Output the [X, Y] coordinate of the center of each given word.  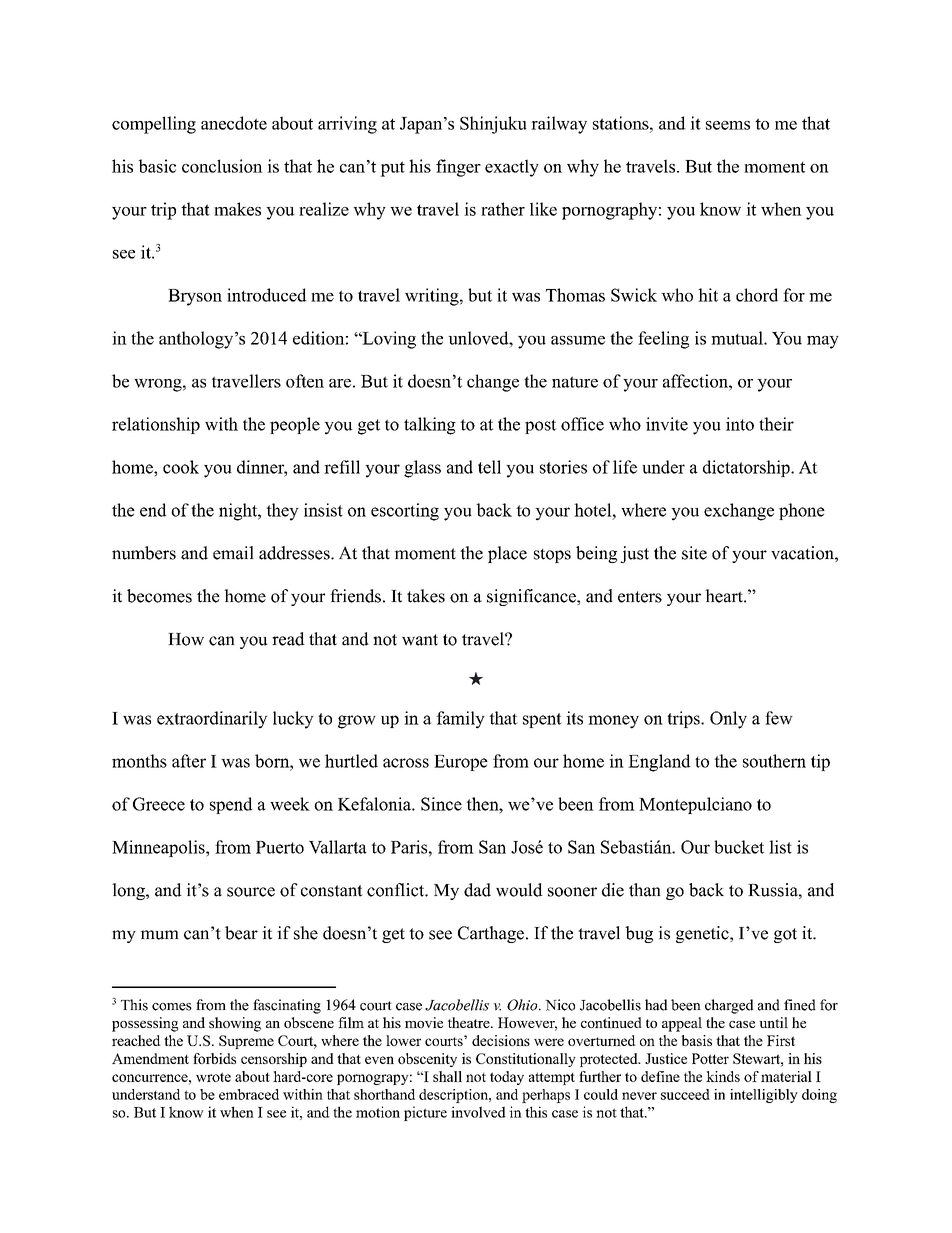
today [507, 1078]
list [780, 847]
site [694, 553]
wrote [213, 1077]
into [740, 424]
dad [477, 890]
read [288, 639]
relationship [156, 425]
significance [532, 597]
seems [728, 125]
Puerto [280, 847]
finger [458, 168]
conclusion [222, 166]
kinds [723, 1076]
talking [430, 426]
